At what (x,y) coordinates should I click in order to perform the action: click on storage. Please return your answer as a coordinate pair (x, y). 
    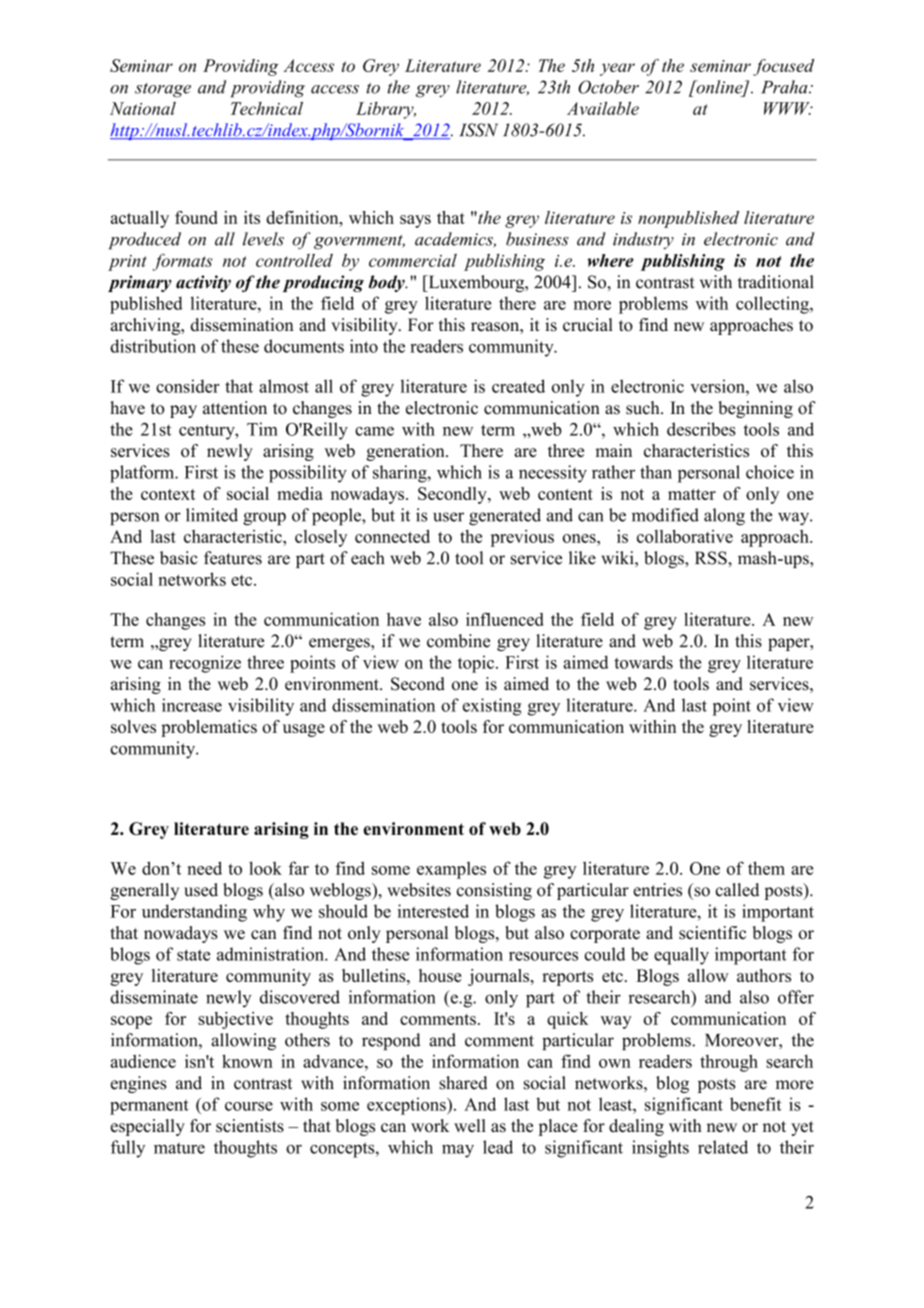
    Looking at the image, I should click on (163, 90).
